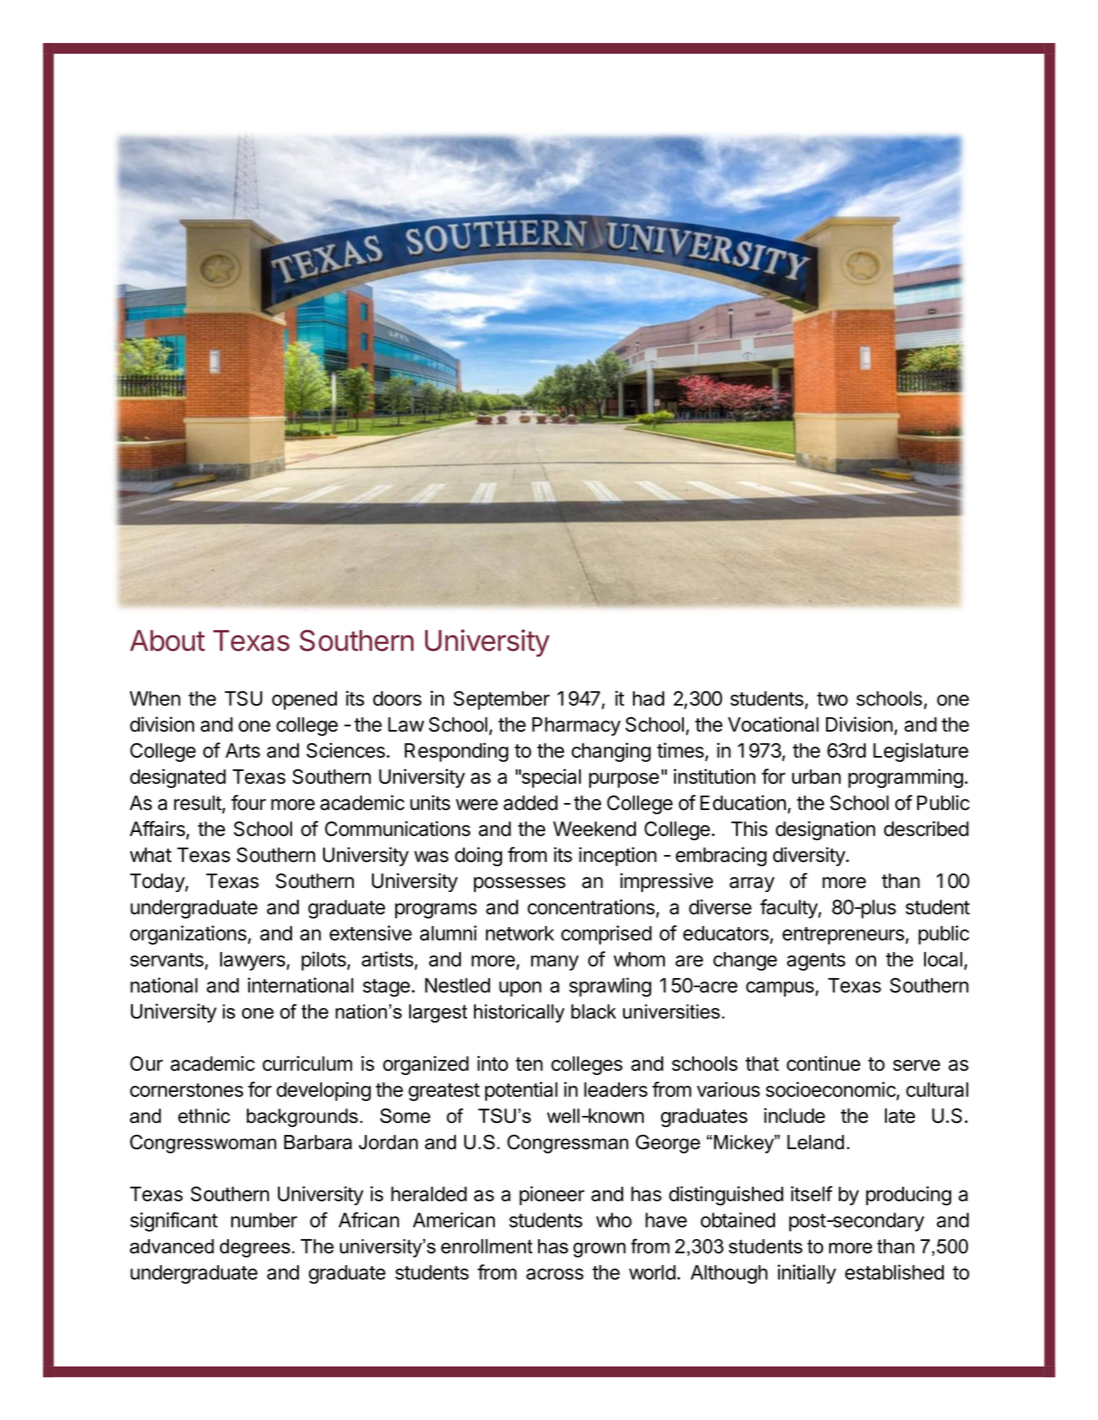  I want to click on potential, so click(521, 1091).
